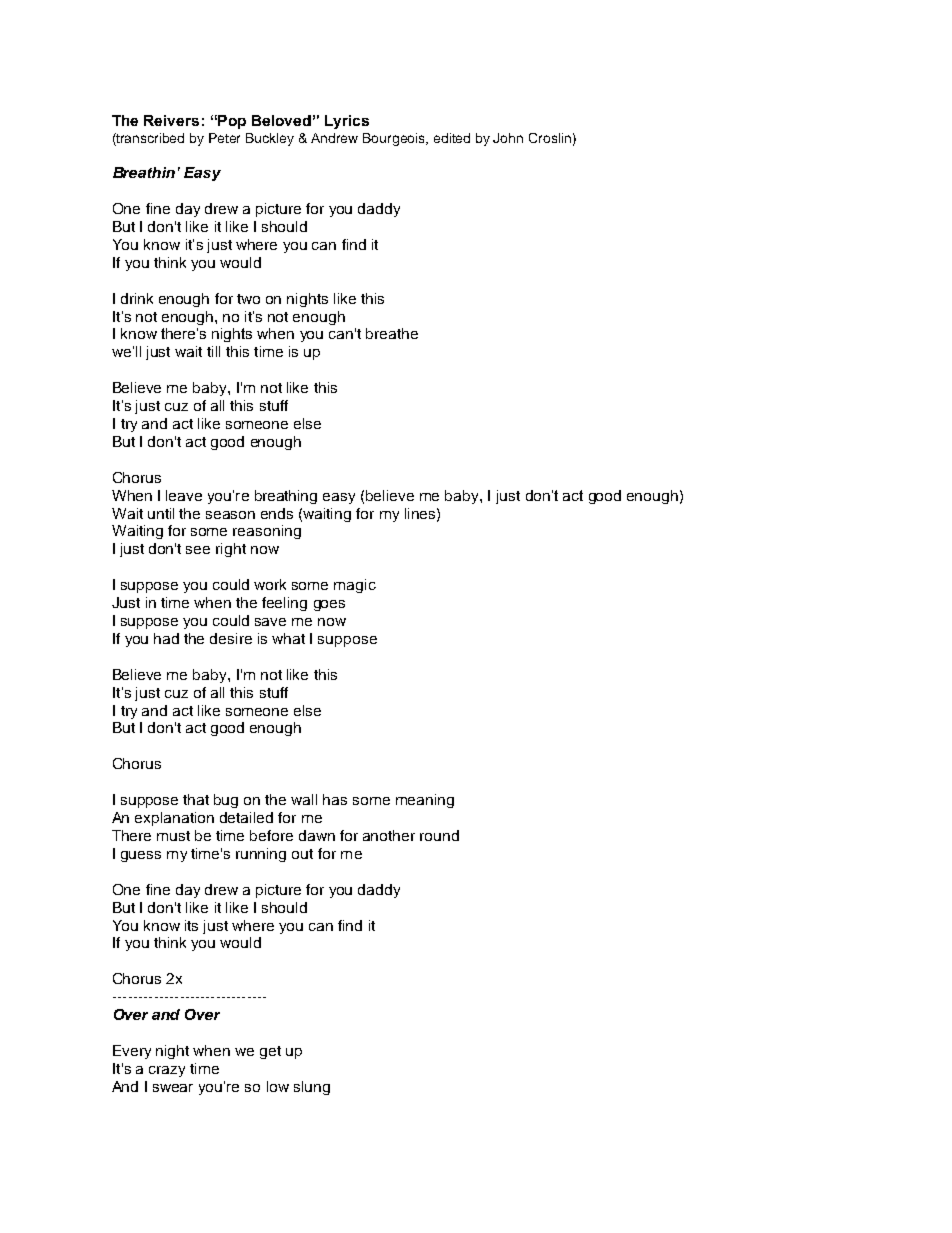 Image resolution: width=952 pixels, height=1233 pixels. What do you see at coordinates (347, 122) in the screenshot?
I see `Lyrics` at bounding box center [347, 122].
